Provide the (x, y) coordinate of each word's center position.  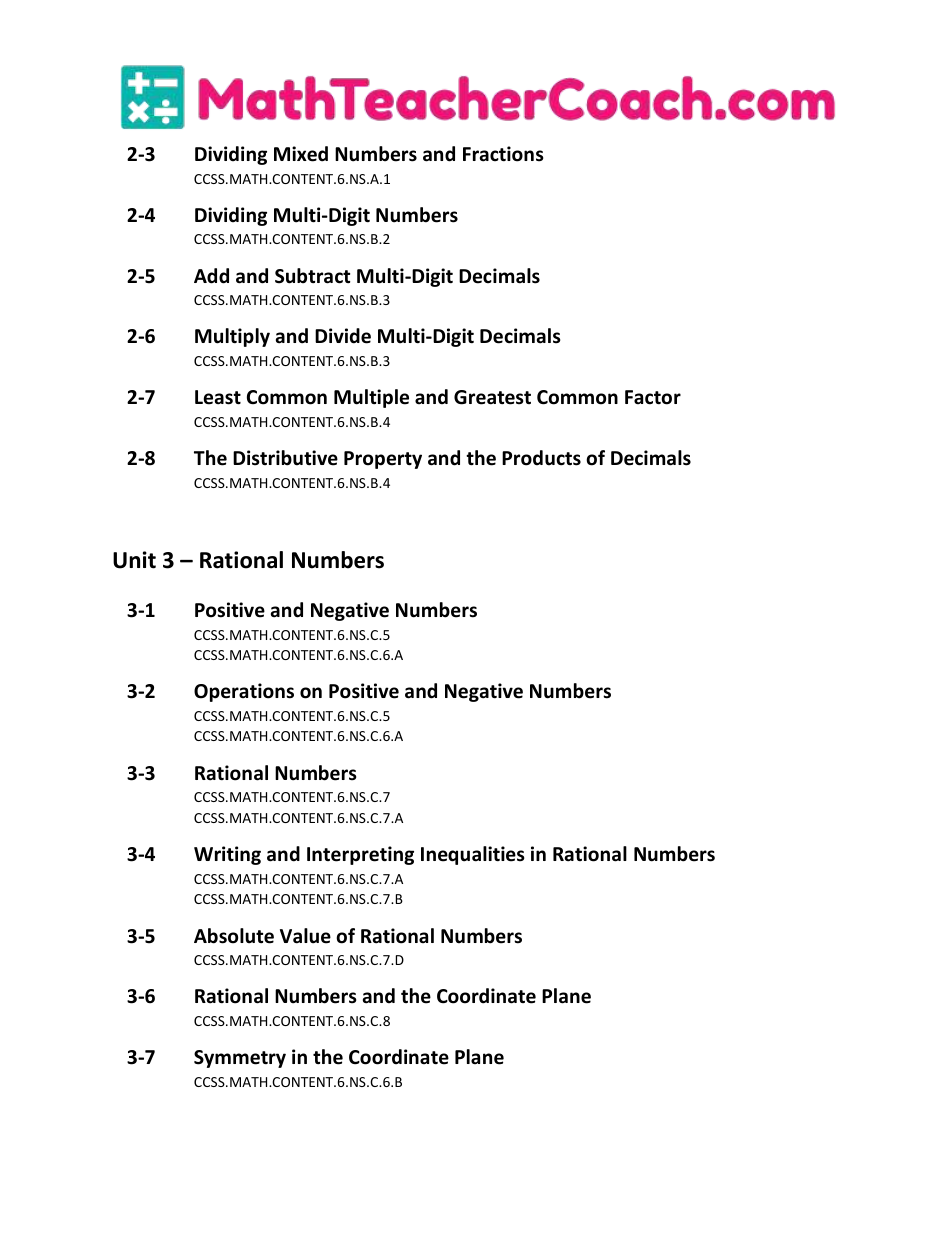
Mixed (301, 154)
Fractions (503, 154)
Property (383, 460)
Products (541, 458)
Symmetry (240, 1059)
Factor (653, 397)
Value (305, 936)
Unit (134, 560)
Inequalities (473, 855)
